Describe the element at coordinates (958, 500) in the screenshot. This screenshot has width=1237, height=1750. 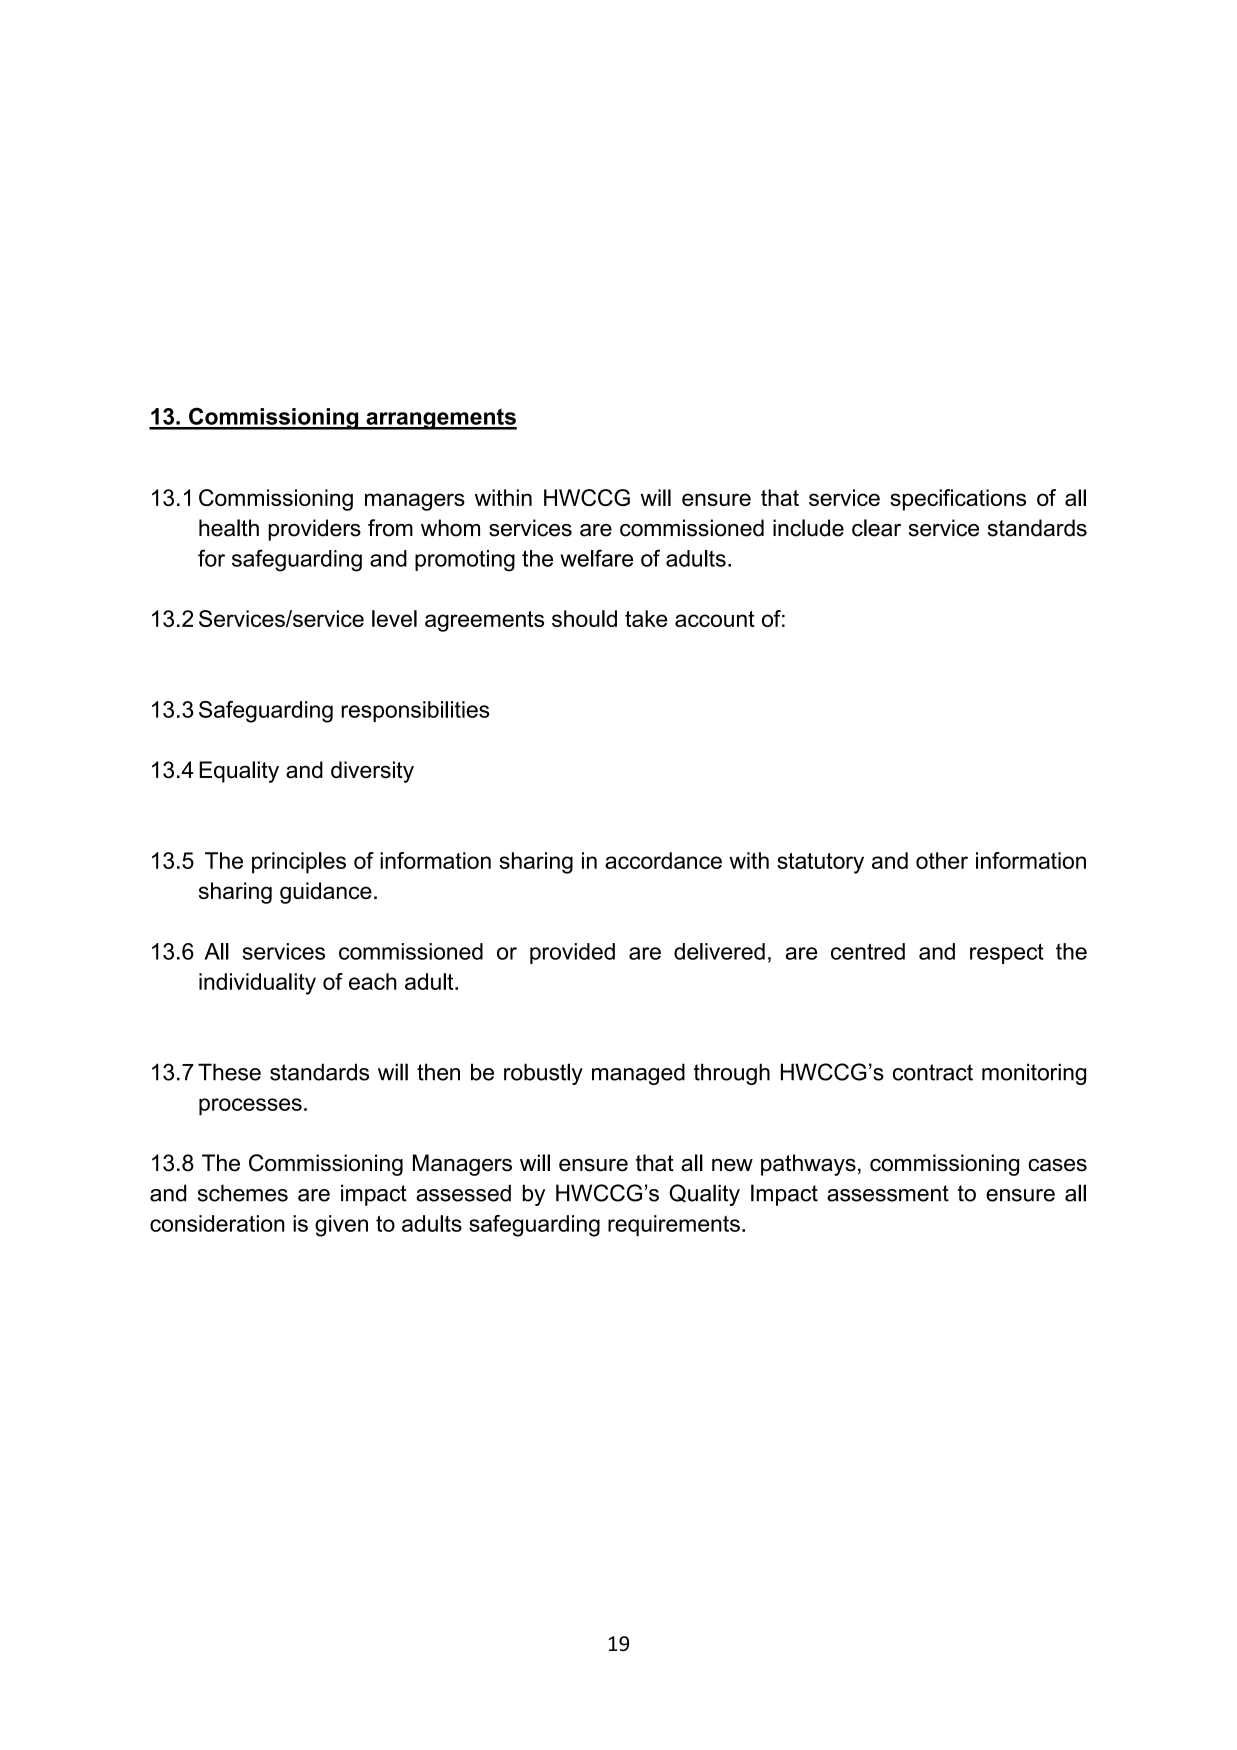
I see `specifications` at that location.
